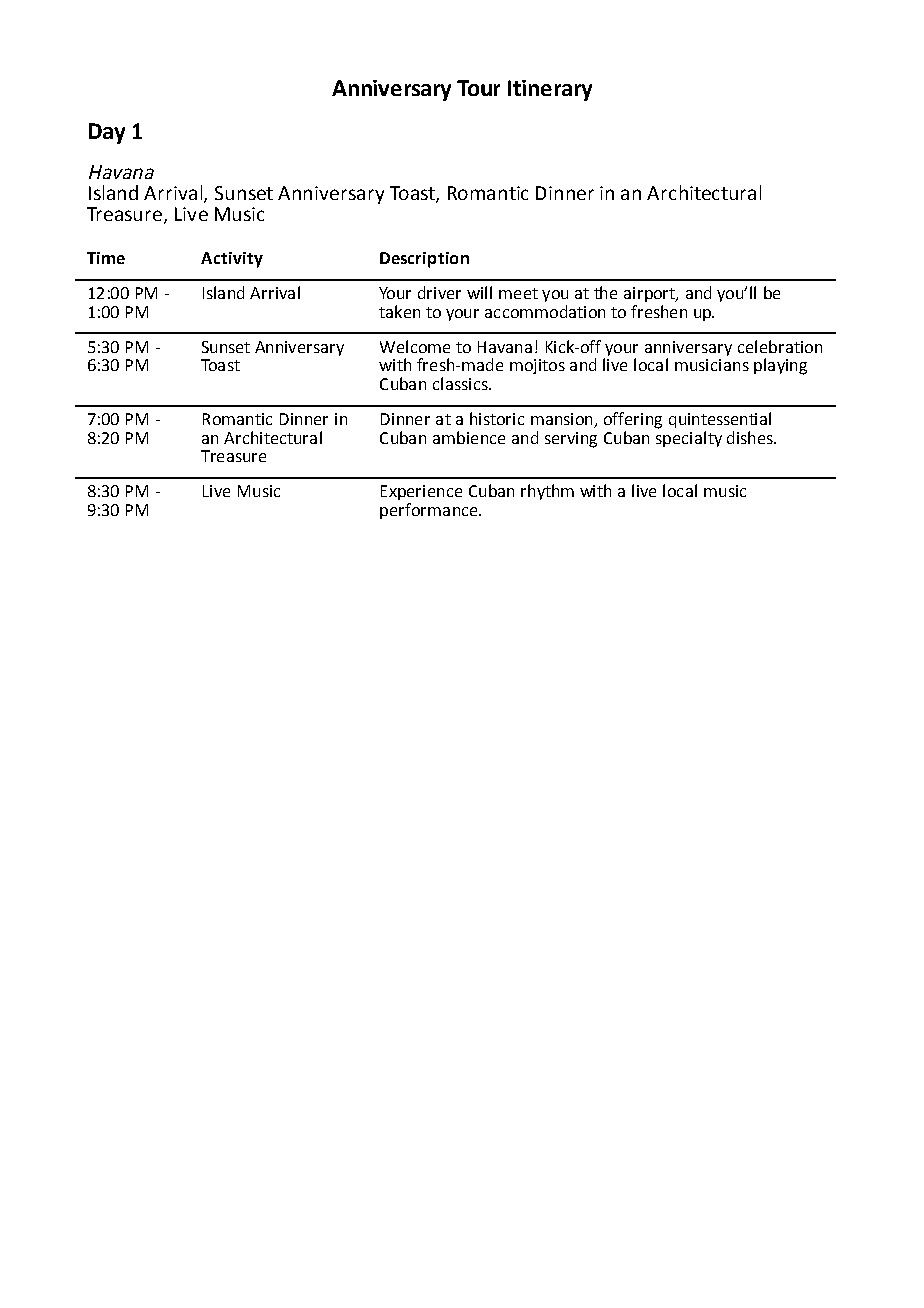  I want to click on Description, so click(424, 260).
